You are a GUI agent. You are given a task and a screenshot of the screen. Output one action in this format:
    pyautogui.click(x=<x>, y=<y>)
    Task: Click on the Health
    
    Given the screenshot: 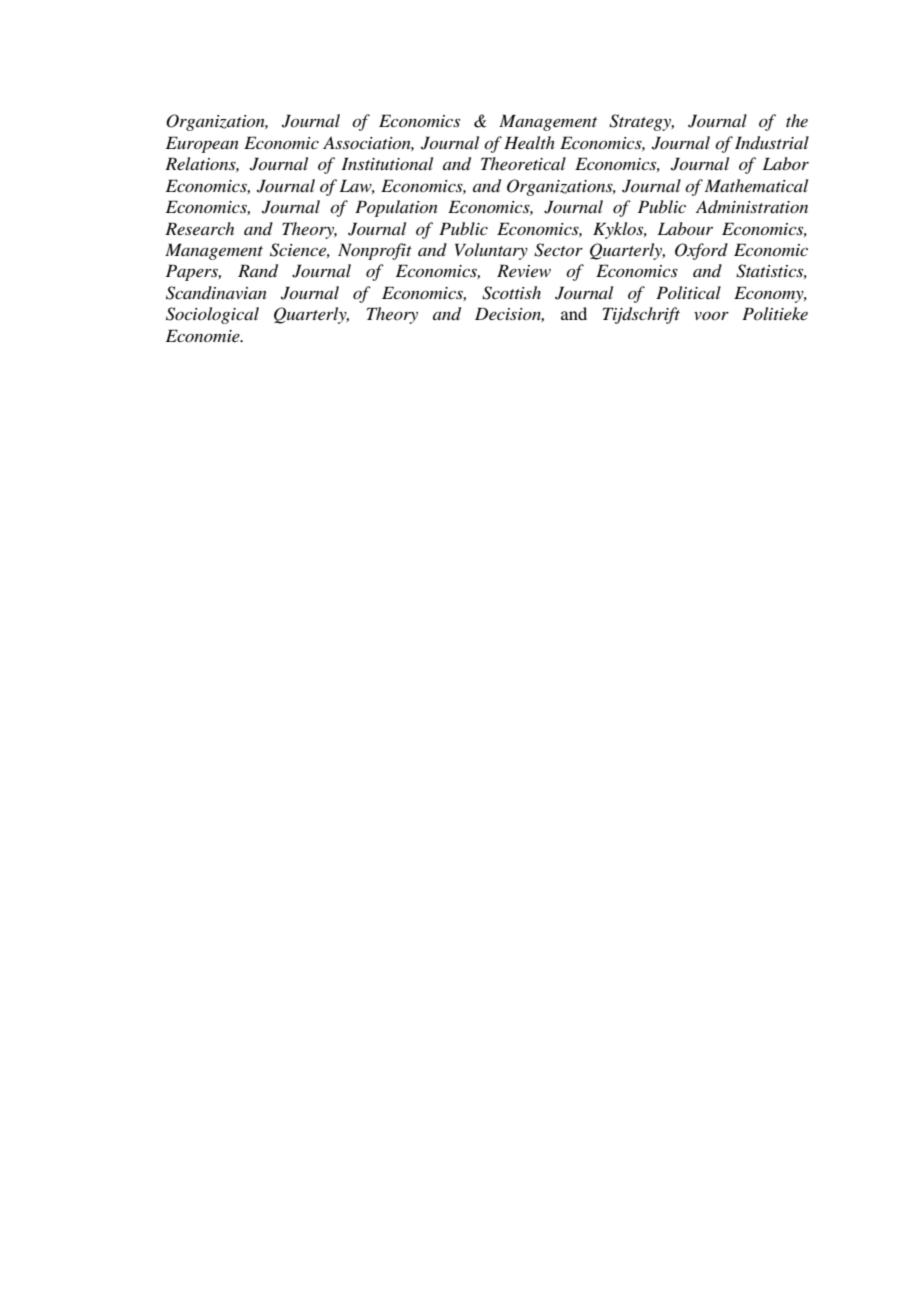 What is the action you would take?
    pyautogui.click(x=529, y=142)
